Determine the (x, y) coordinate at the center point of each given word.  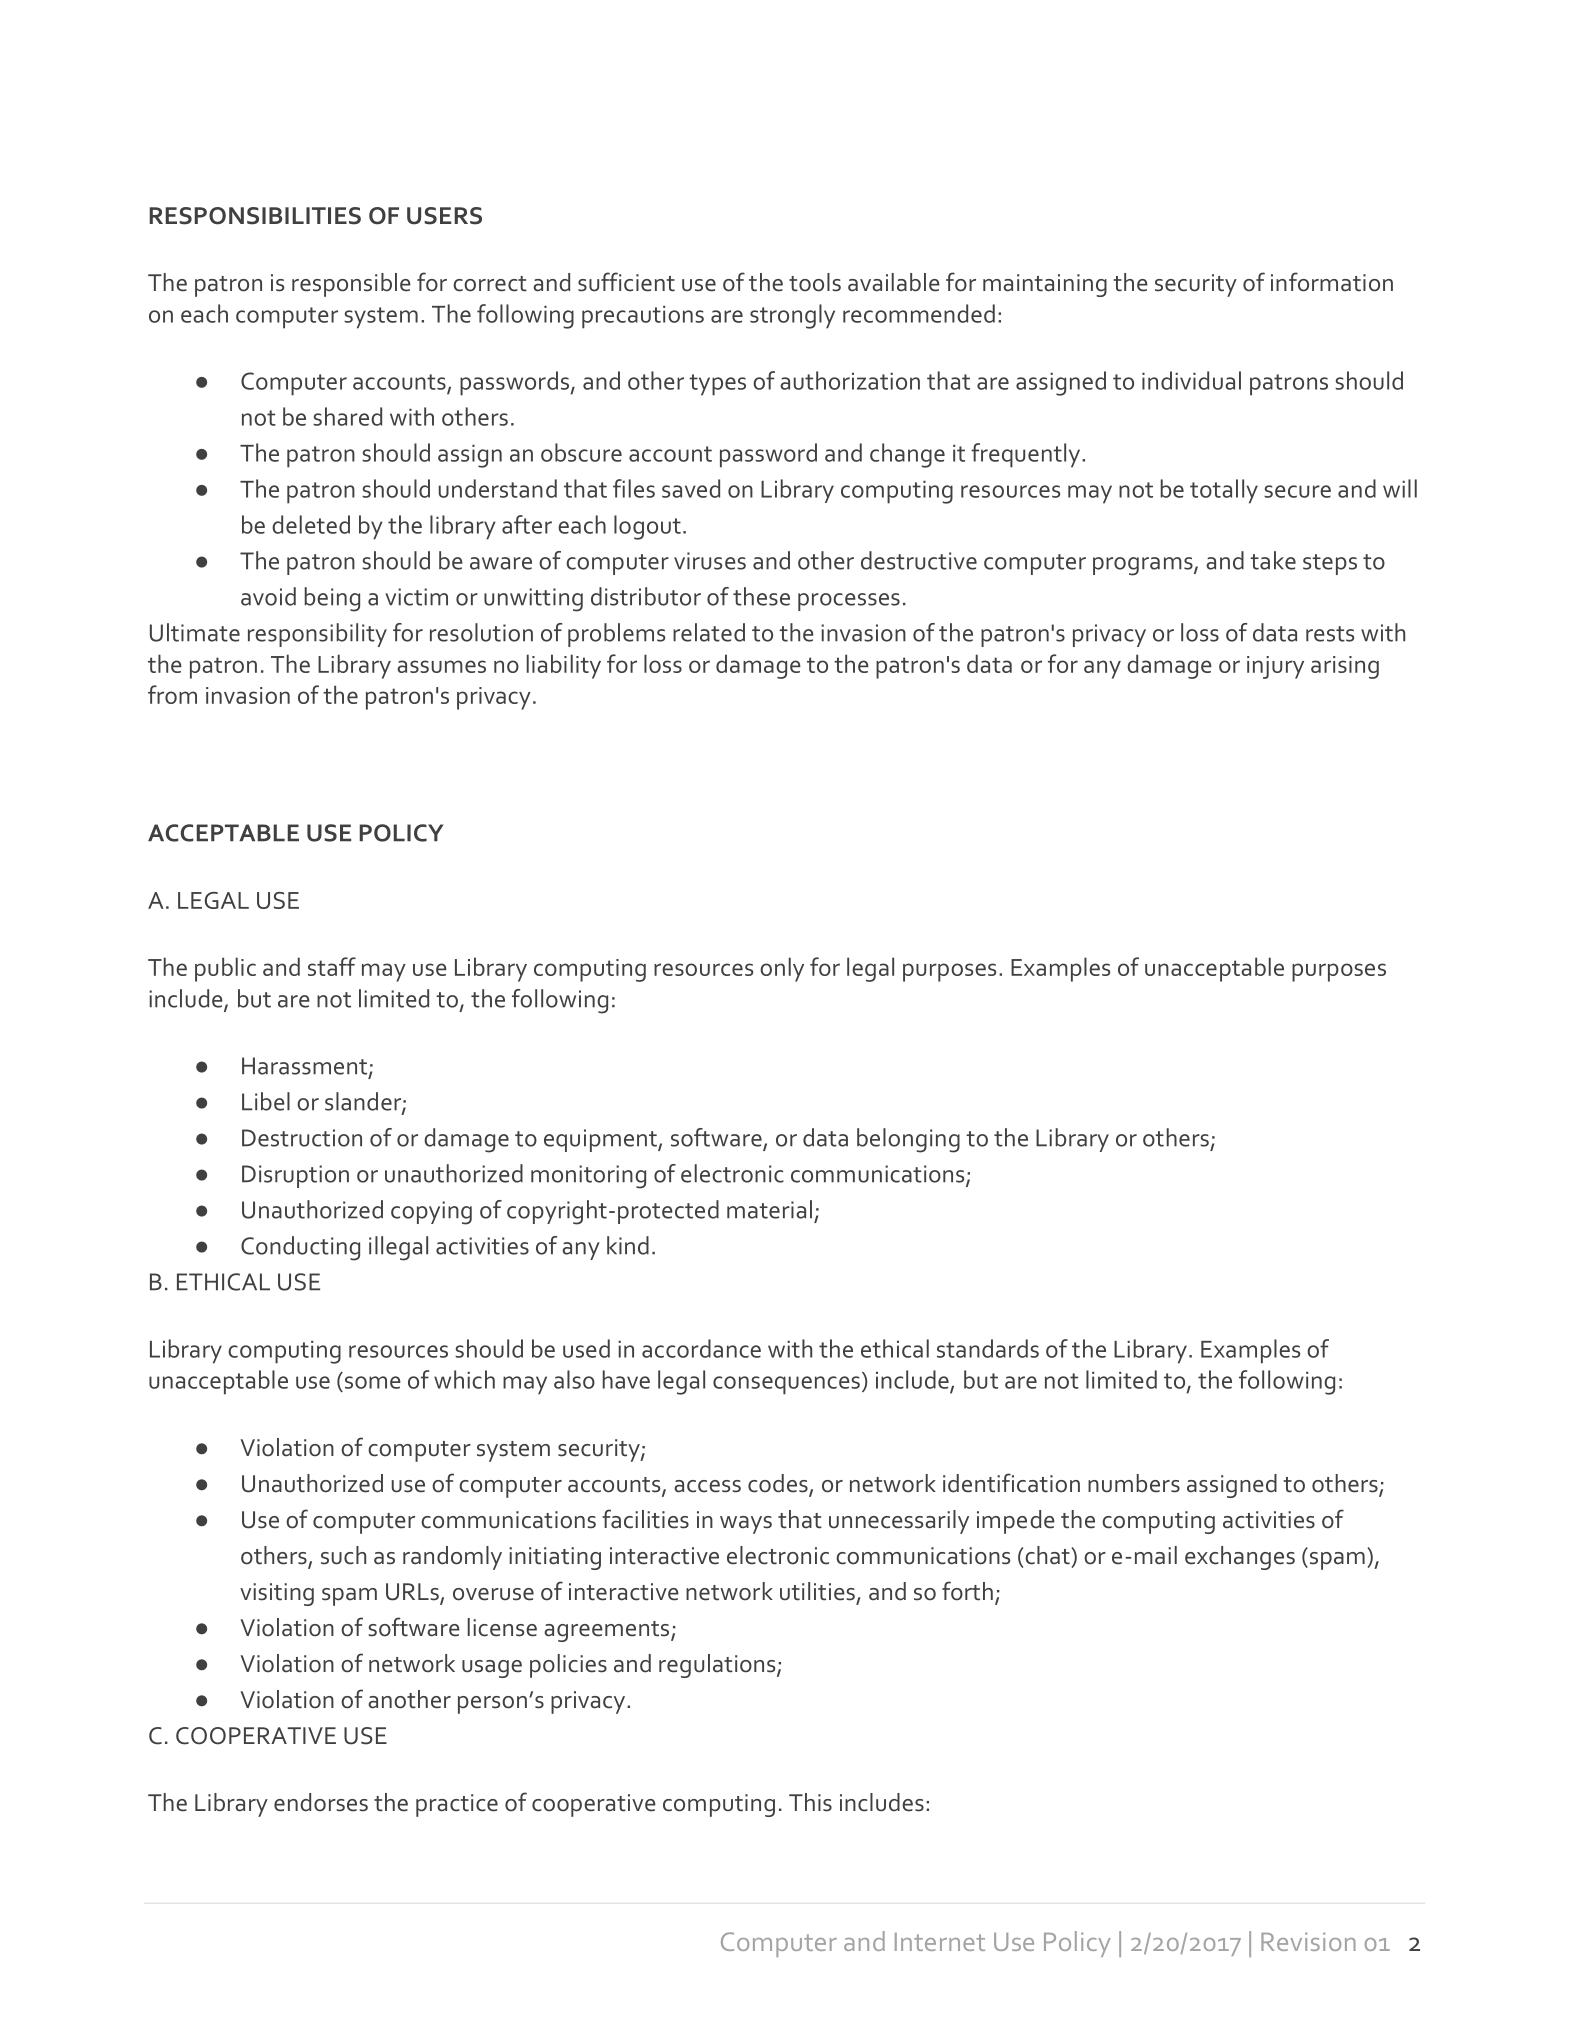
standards (988, 1348)
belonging (908, 1140)
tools (815, 282)
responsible (351, 285)
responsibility (317, 635)
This (810, 1802)
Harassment (306, 1067)
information (1332, 282)
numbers (1134, 1483)
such (343, 1555)
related (709, 632)
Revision (1308, 1941)
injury (1275, 667)
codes (779, 1484)
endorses (321, 1802)
